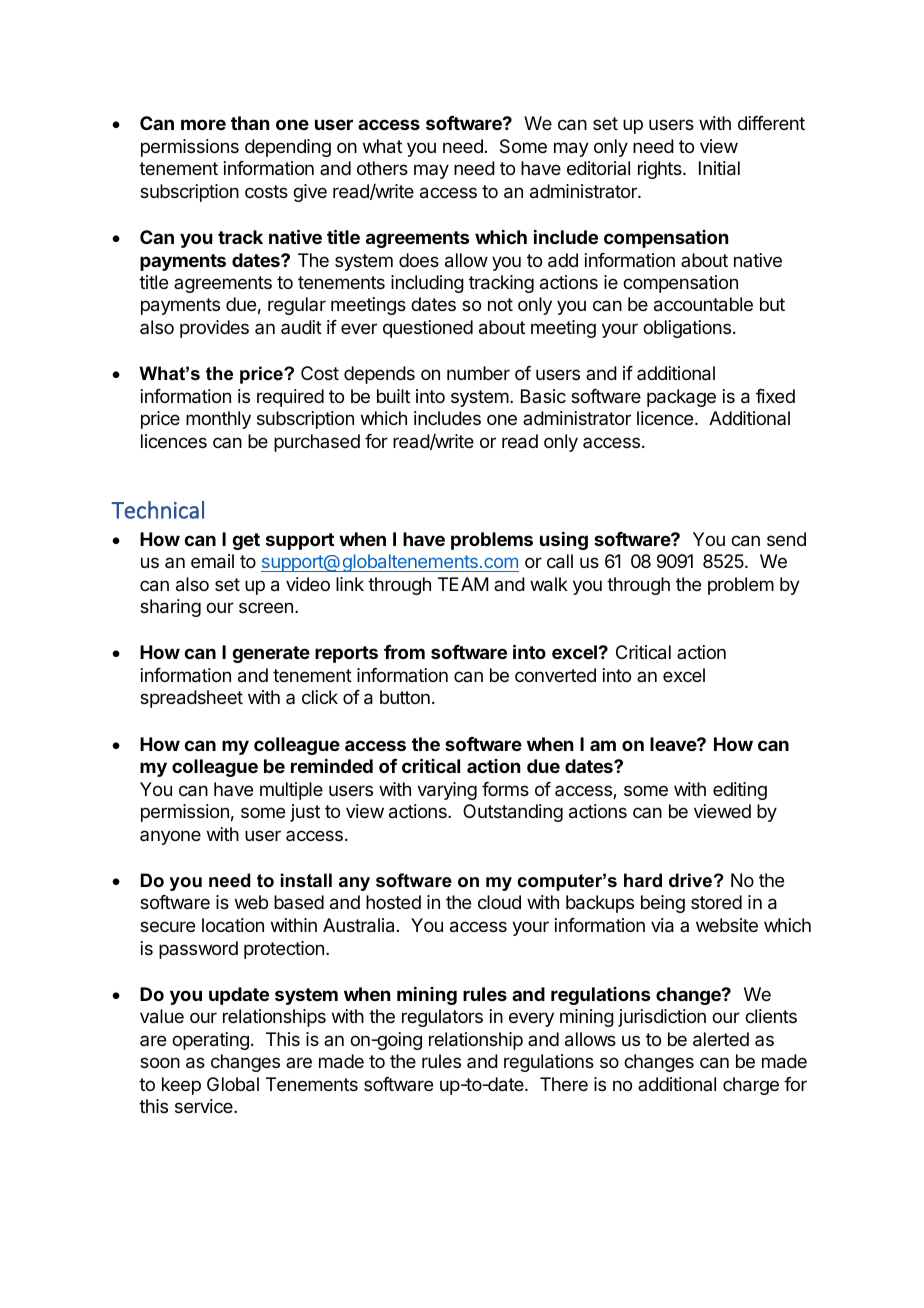 The height and width of the screenshot is (1308, 924). Describe the element at coordinates (250, 123) in the screenshot. I see `than` at that location.
